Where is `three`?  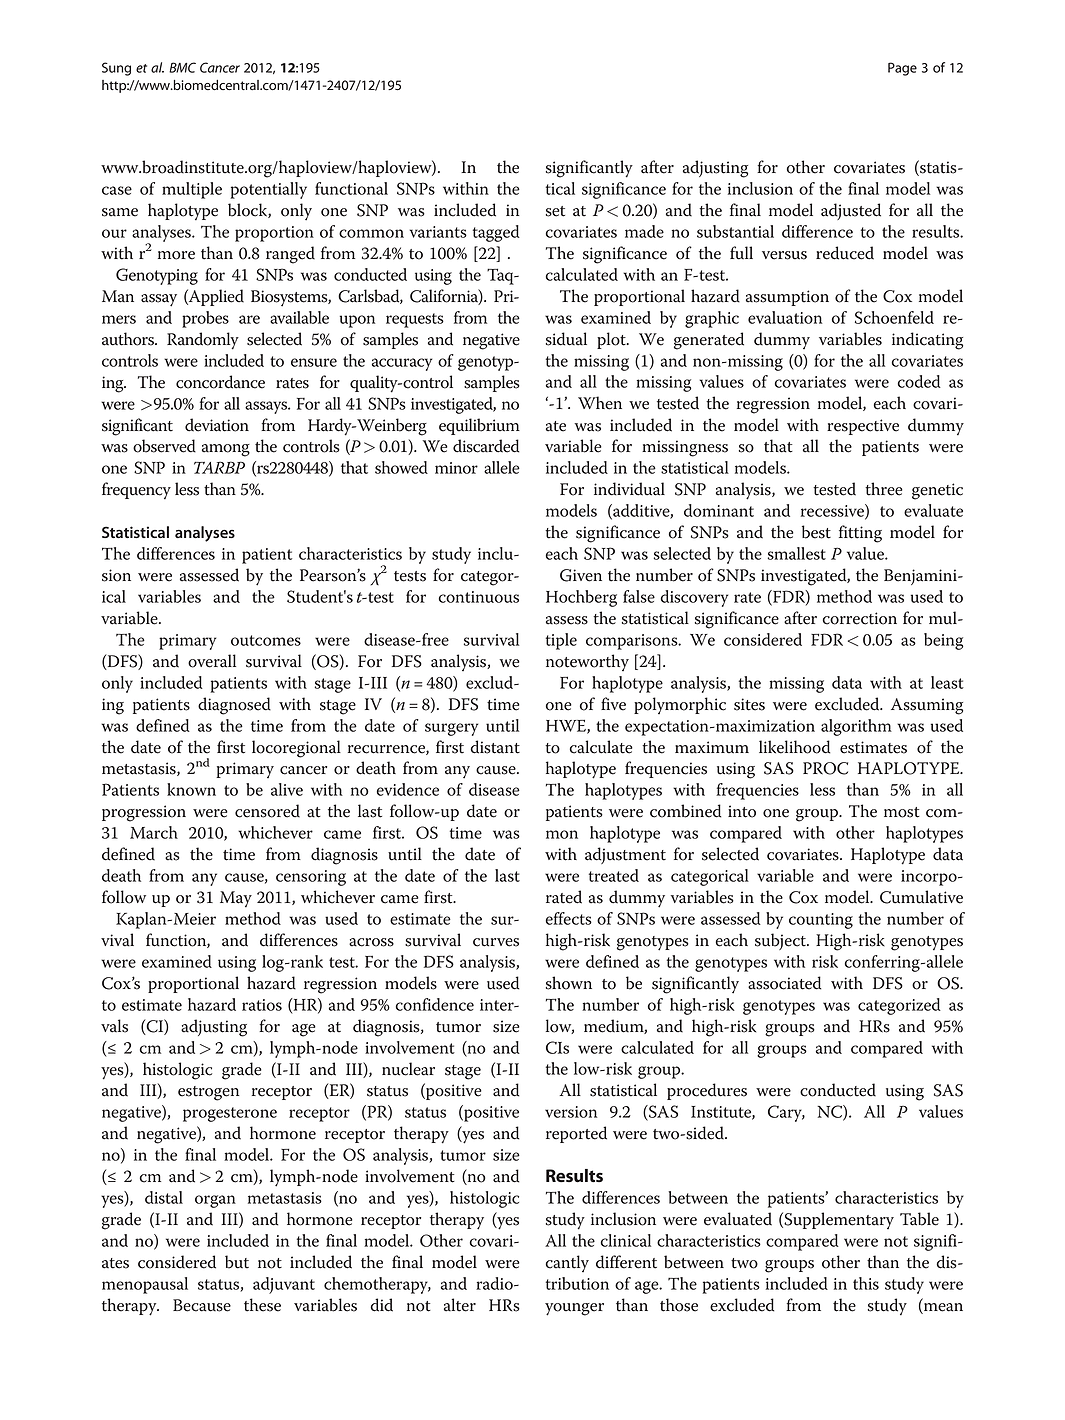 three is located at coordinates (884, 489).
